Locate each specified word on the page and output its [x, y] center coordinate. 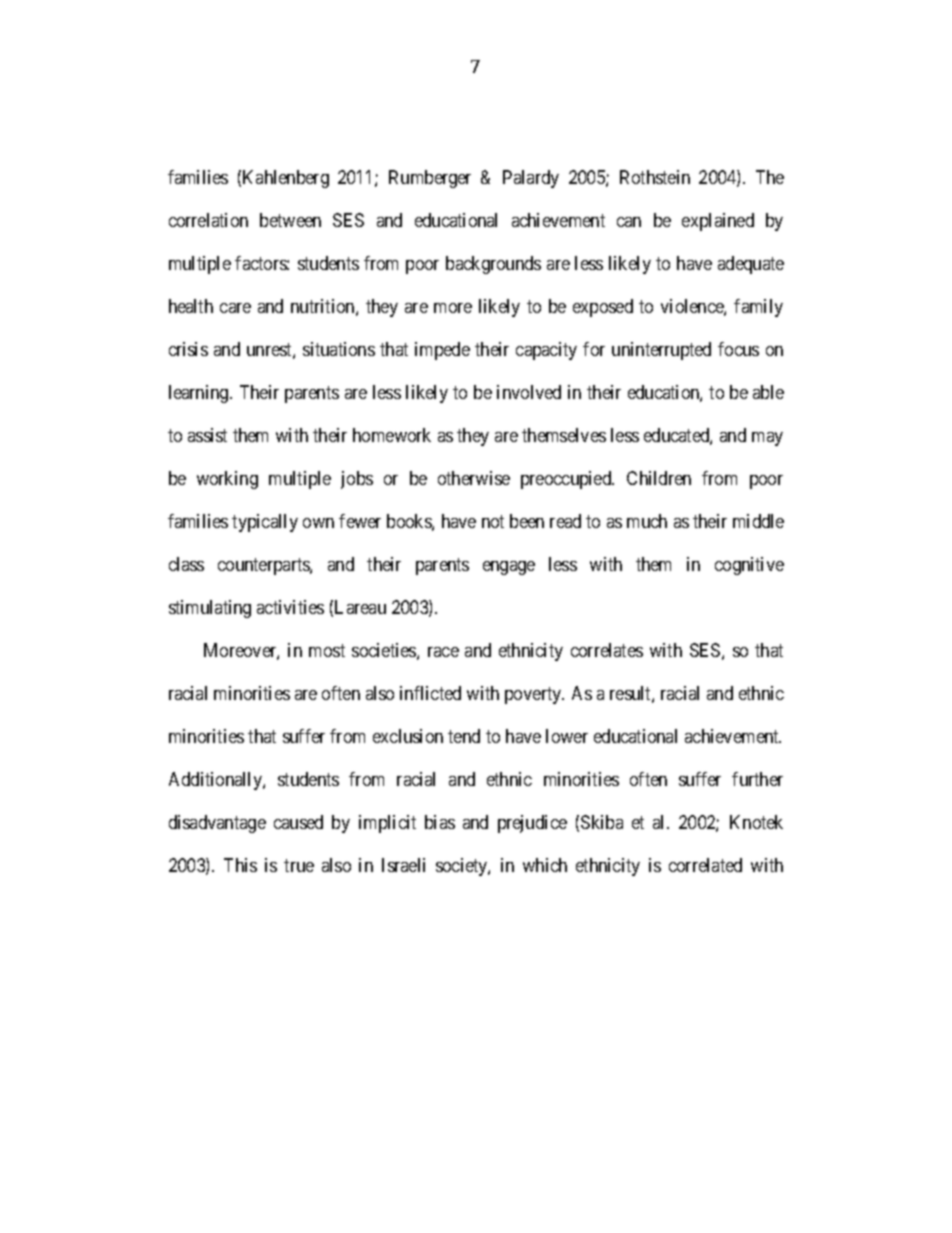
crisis [188, 349]
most [327, 650]
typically [265, 523]
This [240, 865]
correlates [607, 650]
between [290, 220]
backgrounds [493, 265]
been [527, 521]
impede [442, 351]
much [647, 521]
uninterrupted [661, 351]
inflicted [430, 693]
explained [718, 222]
